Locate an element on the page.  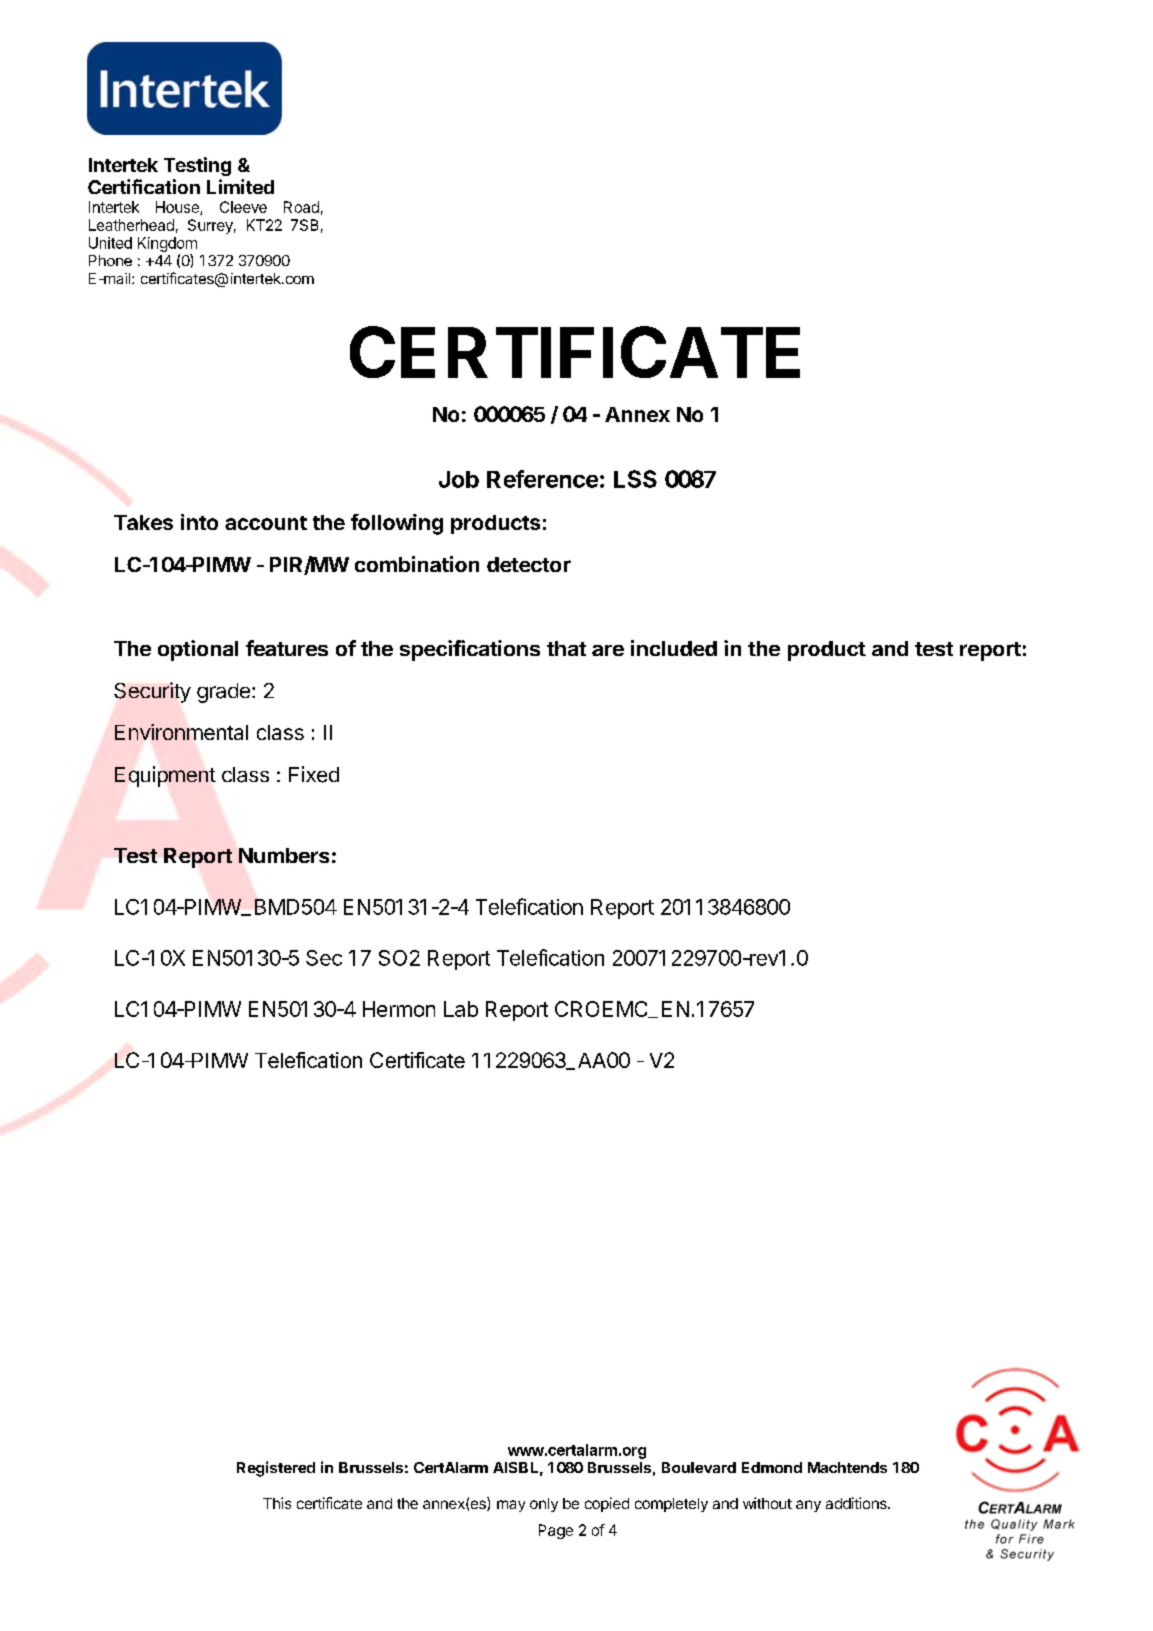
may is located at coordinates (511, 1506).
